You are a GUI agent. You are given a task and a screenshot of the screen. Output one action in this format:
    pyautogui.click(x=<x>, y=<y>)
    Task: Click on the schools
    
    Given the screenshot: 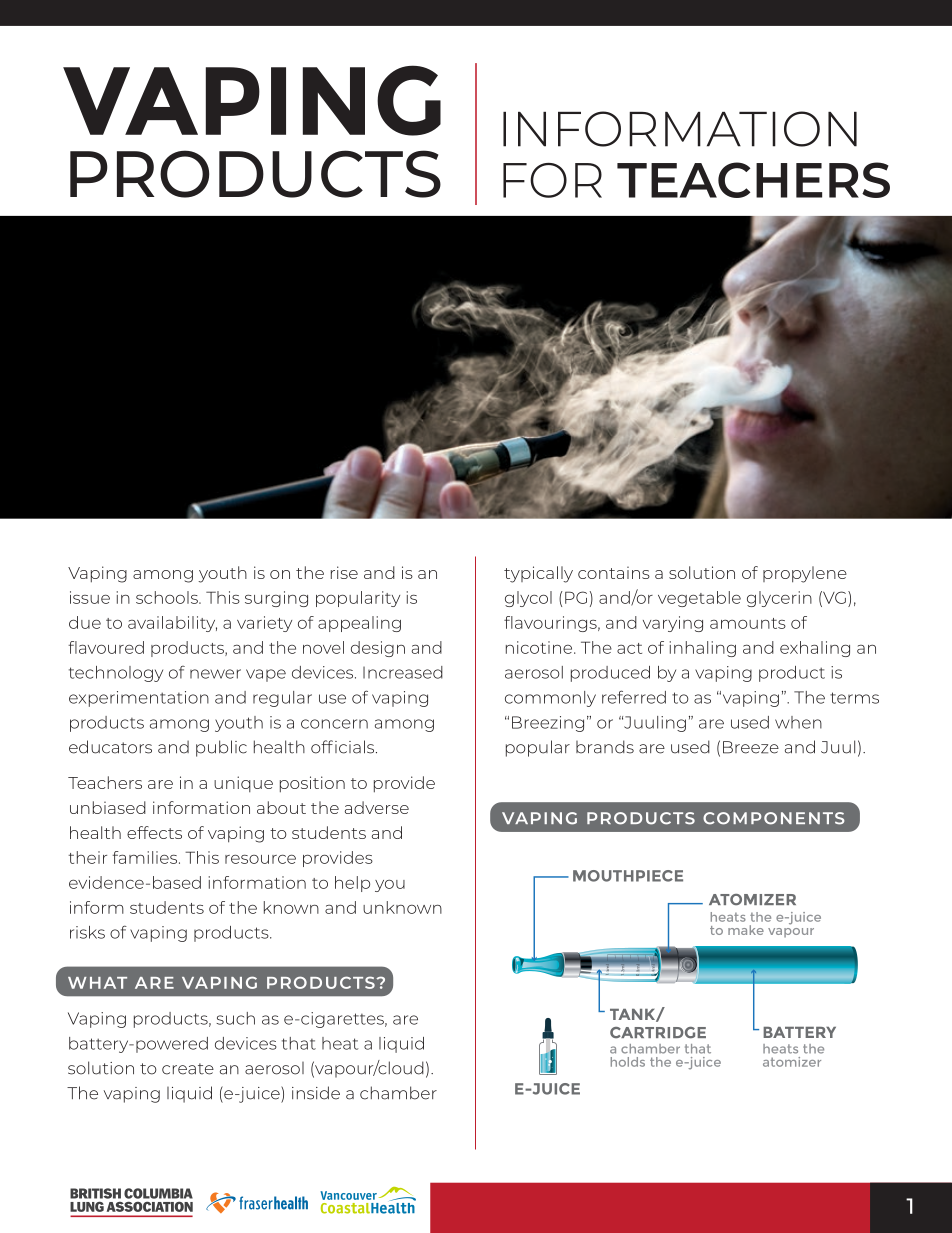 What is the action you would take?
    pyautogui.click(x=168, y=597)
